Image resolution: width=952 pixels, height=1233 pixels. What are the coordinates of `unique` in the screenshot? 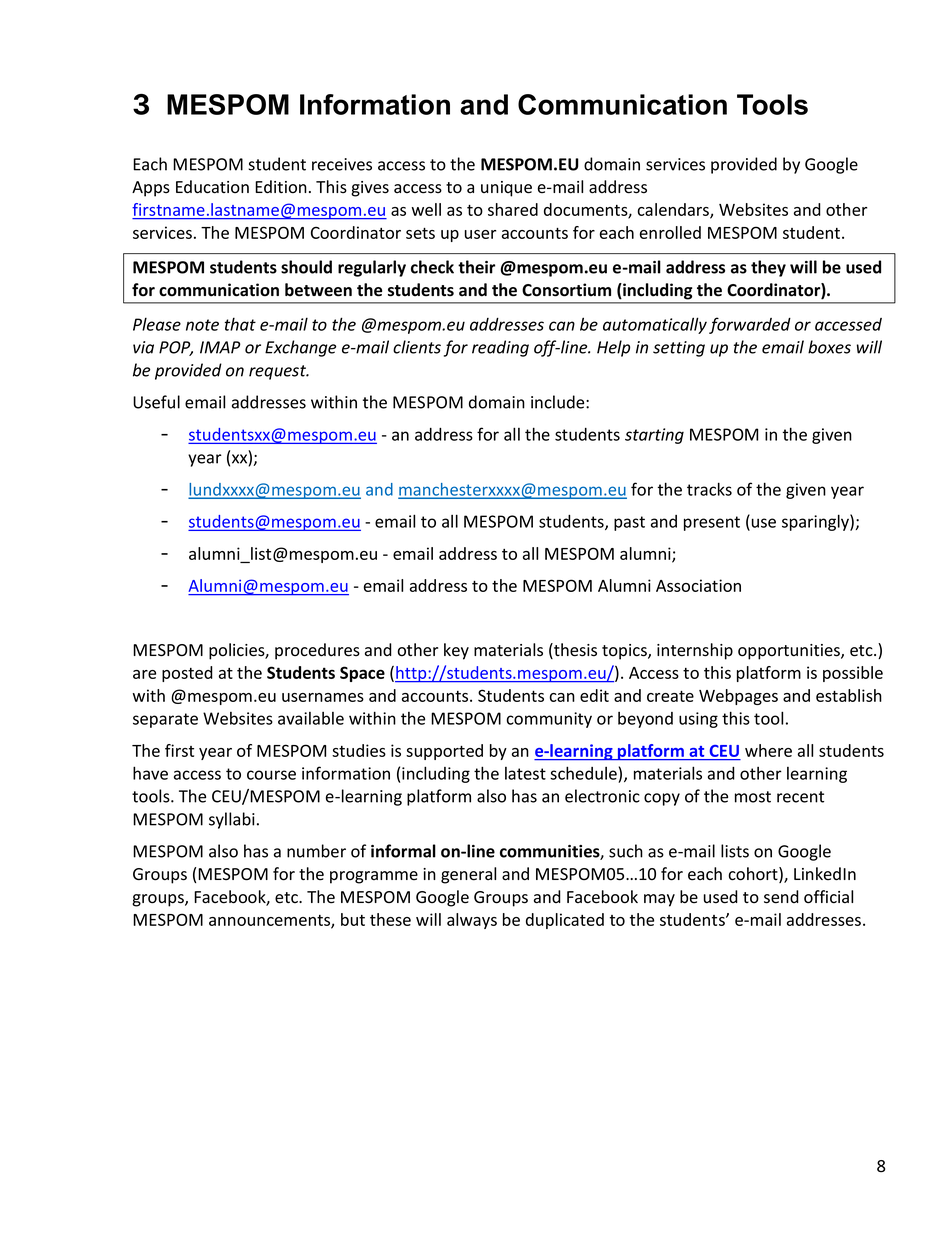 It's located at (506, 189).
